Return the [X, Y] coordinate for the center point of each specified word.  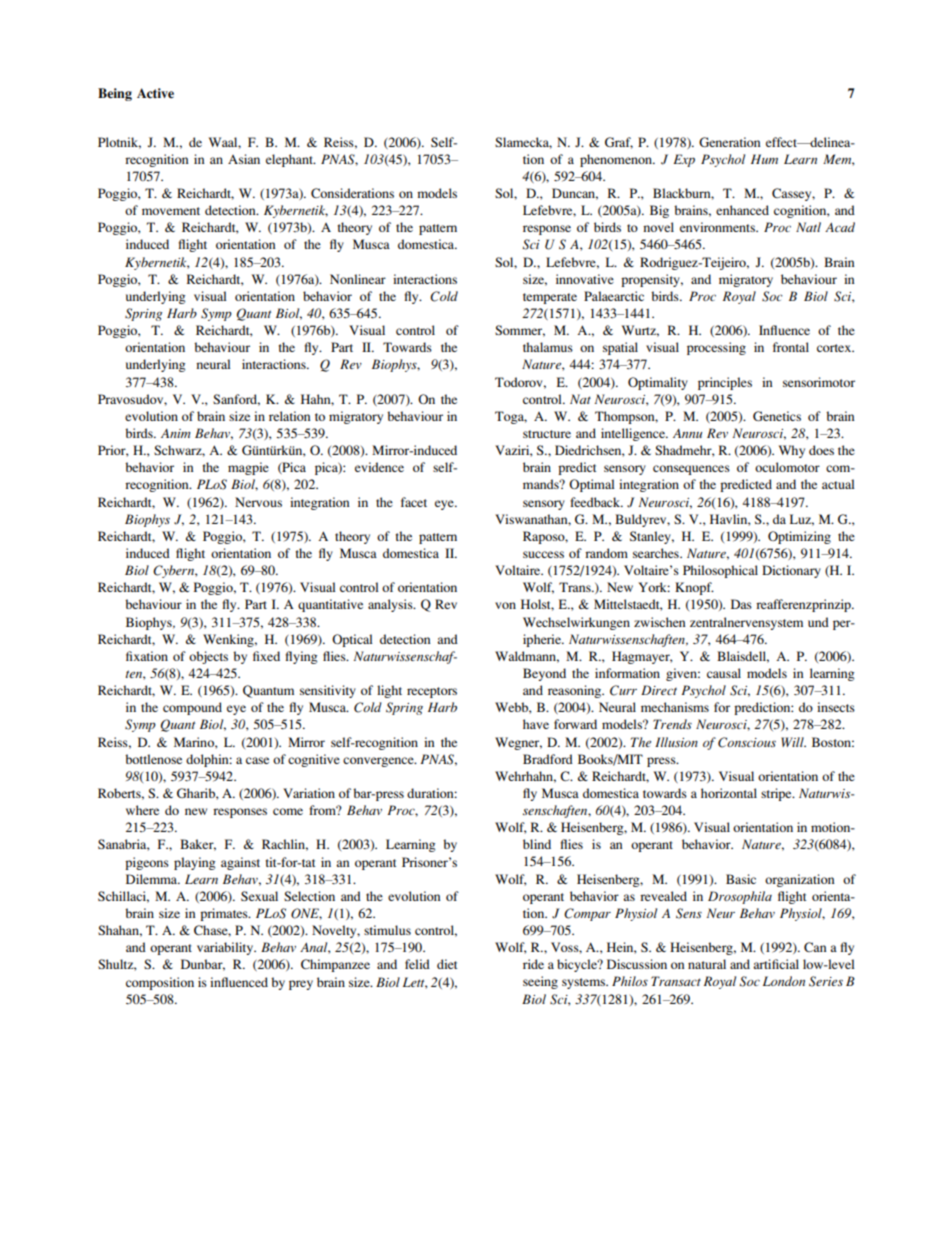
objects [208, 657]
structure [547, 434]
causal [724, 673]
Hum [764, 159]
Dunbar [203, 965]
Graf [619, 143]
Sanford [236, 400]
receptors [432, 692]
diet [447, 964]
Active [155, 93]
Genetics [777, 416]
